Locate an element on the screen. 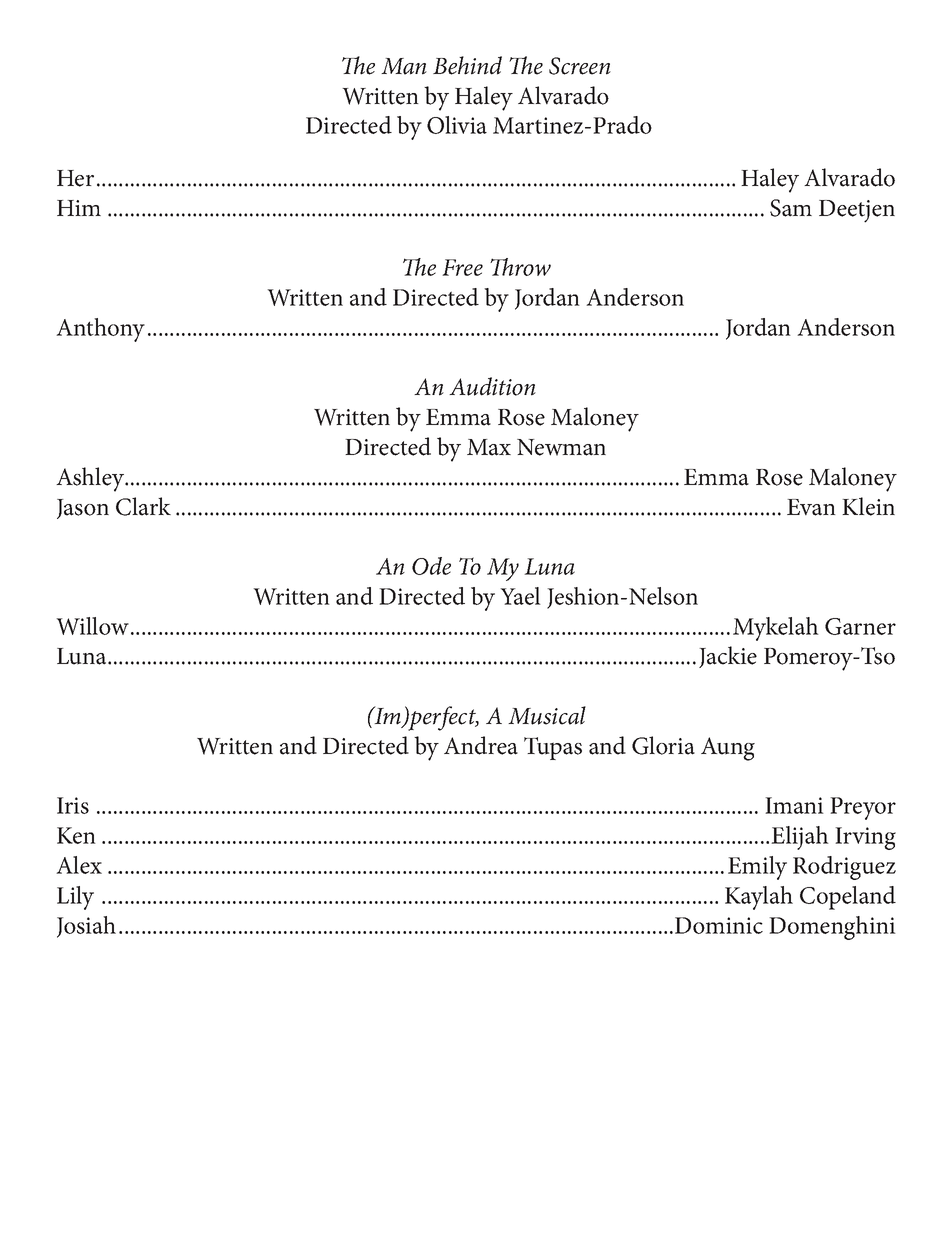  Anthony is located at coordinates (100, 330).
